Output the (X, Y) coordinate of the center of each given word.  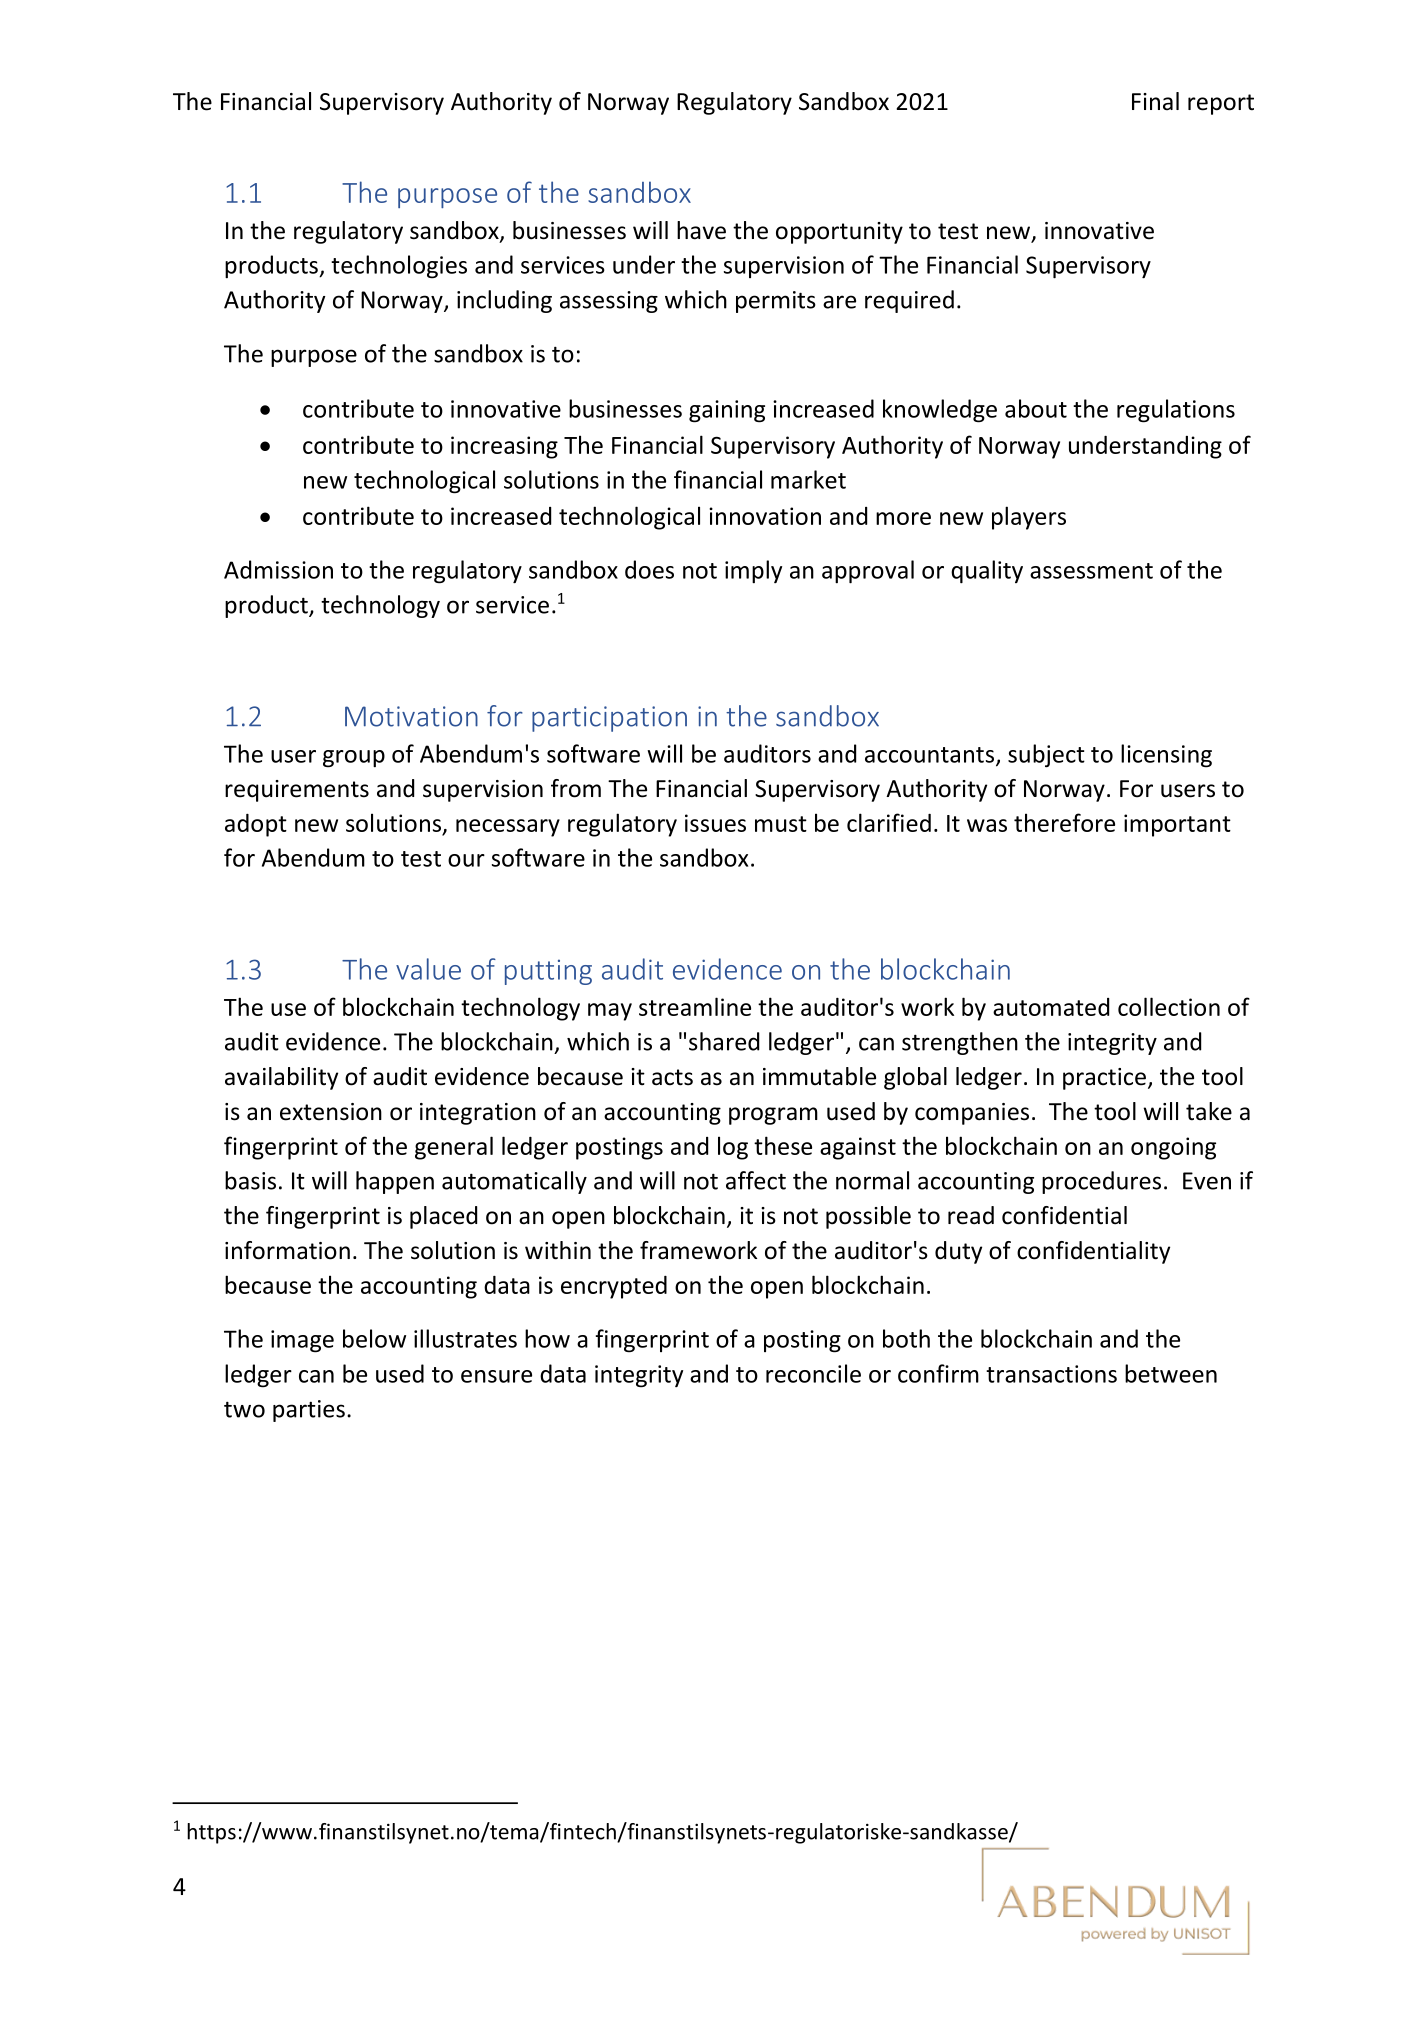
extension (331, 1112)
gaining (727, 411)
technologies (399, 267)
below (374, 1338)
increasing (504, 447)
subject (1046, 756)
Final (1155, 101)
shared (724, 1041)
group (354, 759)
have (701, 230)
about (1036, 408)
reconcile (813, 1373)
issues (715, 823)
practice (1104, 1079)
